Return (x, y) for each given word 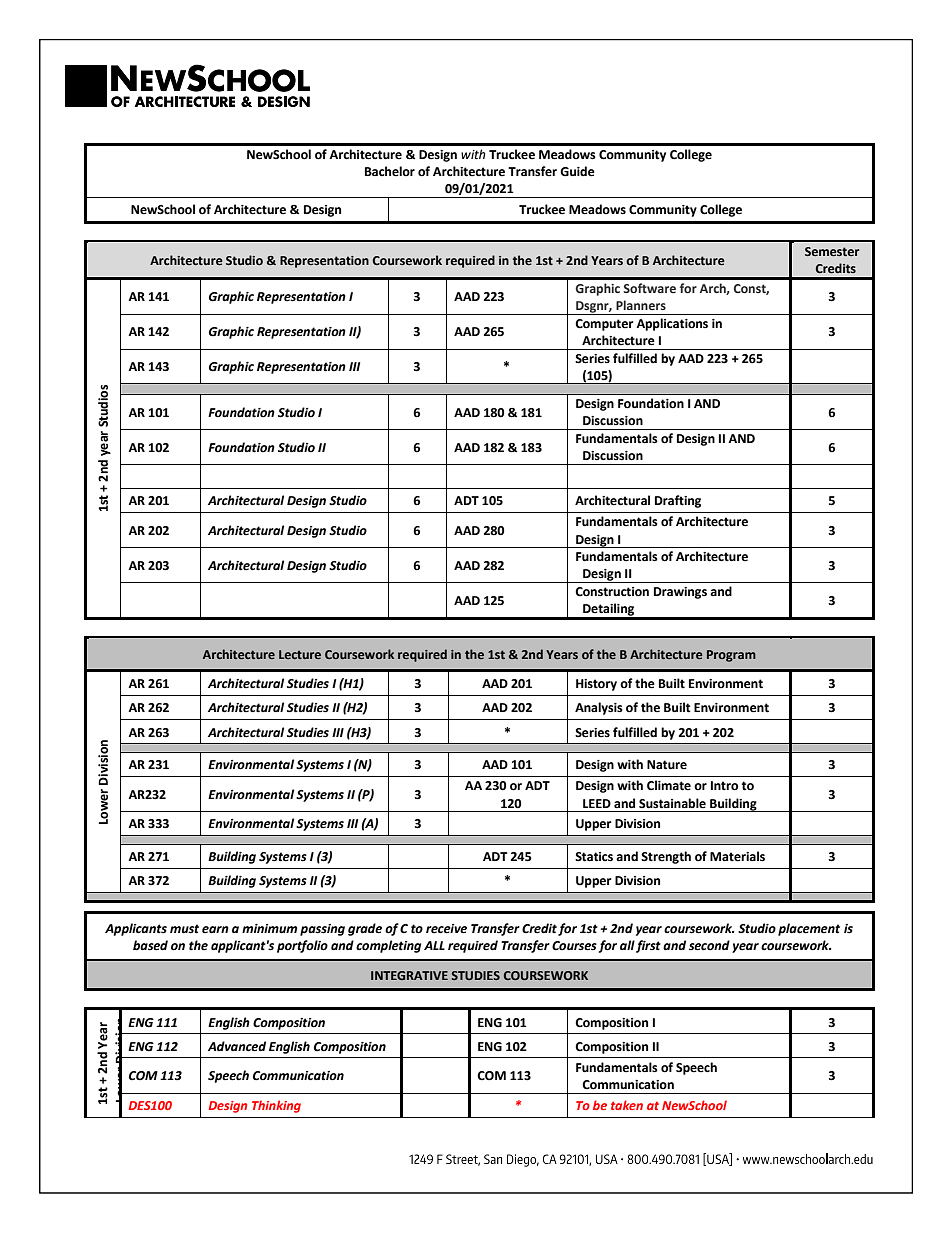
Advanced (237, 1046)
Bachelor (390, 171)
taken (627, 1105)
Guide (577, 171)
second (709, 945)
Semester (832, 252)
